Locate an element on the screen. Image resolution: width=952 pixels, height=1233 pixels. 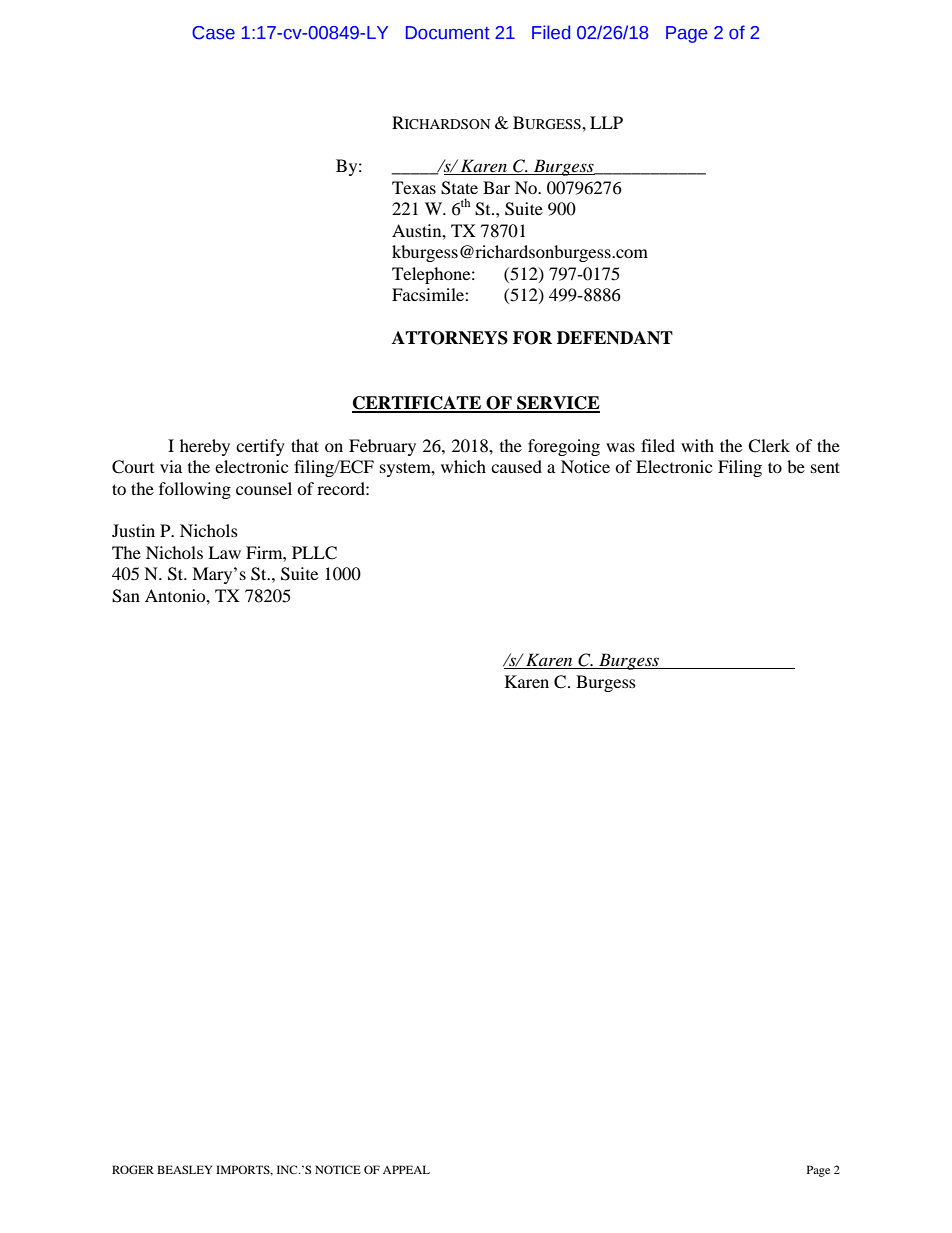
San is located at coordinates (126, 596).
